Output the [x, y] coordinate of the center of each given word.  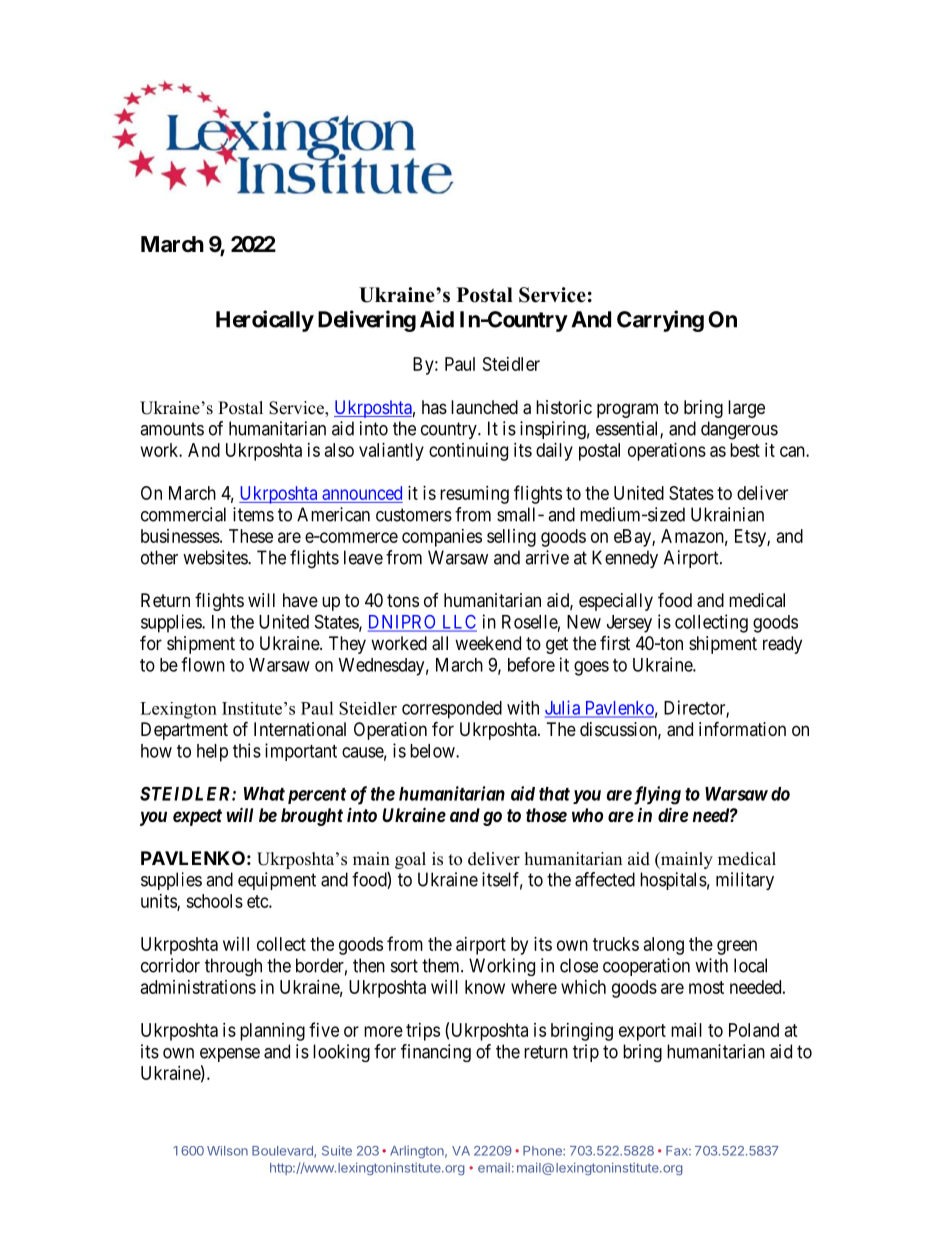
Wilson [227, 1151]
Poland [754, 1030]
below [433, 751]
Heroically [265, 321]
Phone [543, 1151]
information [742, 728]
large [746, 409]
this [247, 750]
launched [484, 407]
